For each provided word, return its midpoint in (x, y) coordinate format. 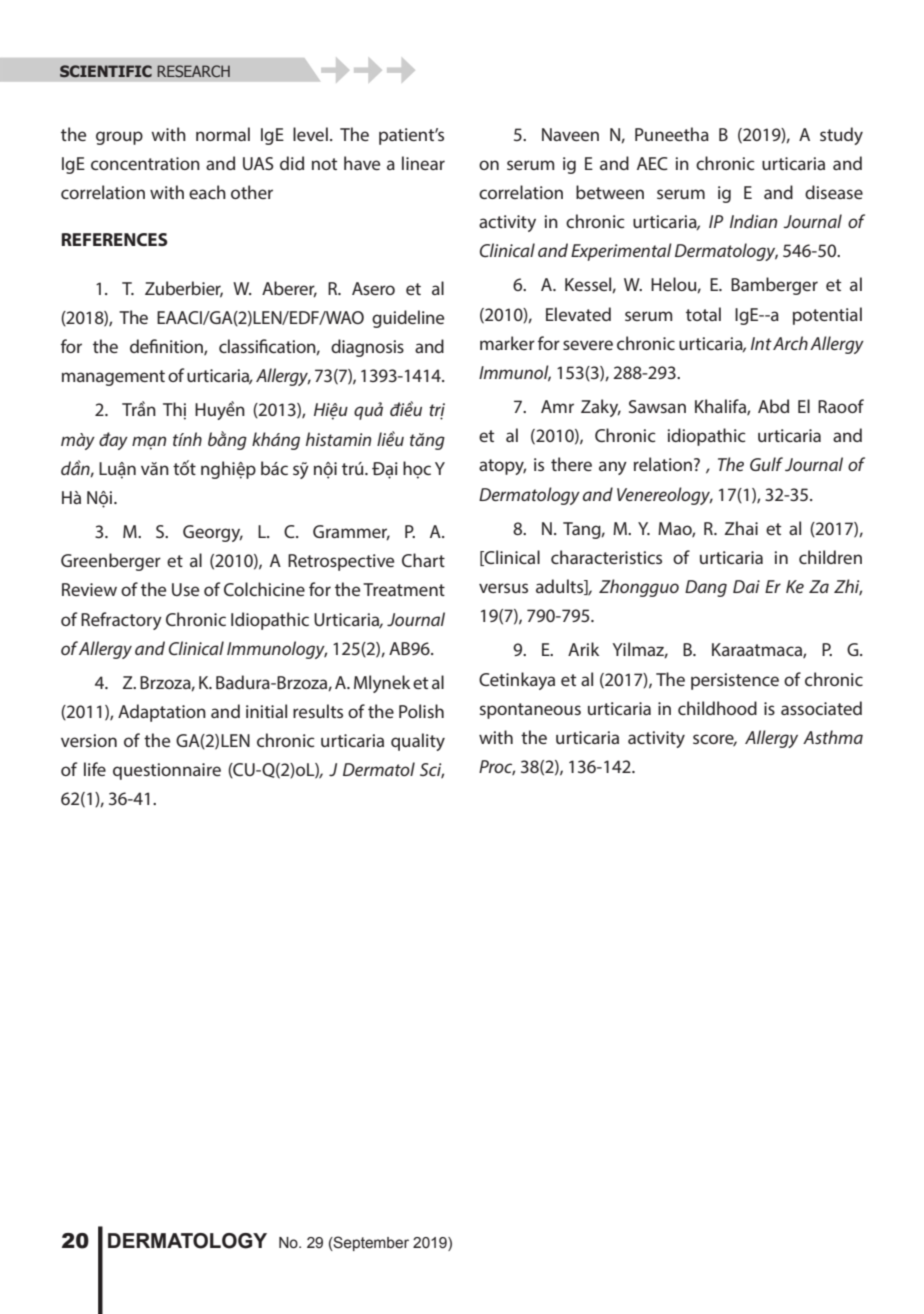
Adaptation (162, 713)
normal (223, 134)
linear (423, 163)
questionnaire (167, 771)
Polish (421, 711)
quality (418, 742)
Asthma (833, 737)
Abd (773, 406)
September (370, 1243)
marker (507, 343)
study (841, 136)
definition (167, 347)
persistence (735, 681)
